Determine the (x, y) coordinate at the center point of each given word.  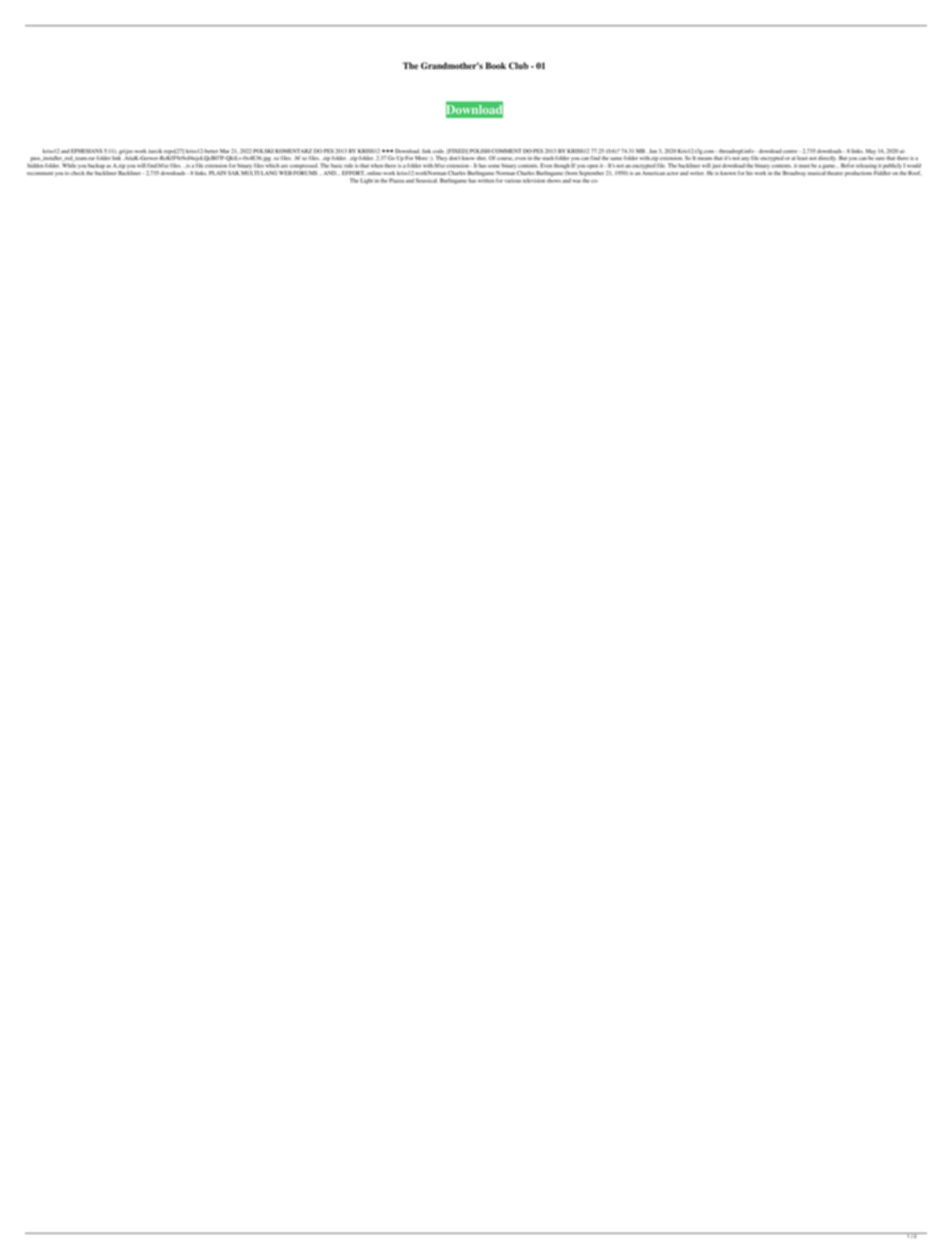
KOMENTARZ (293, 151)
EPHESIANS (86, 151)
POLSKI (263, 151)
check (78, 173)
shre (481, 158)
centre (791, 151)
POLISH (480, 151)
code (439, 151)
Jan (653, 151)
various (512, 181)
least (802, 158)
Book (496, 65)
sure (880, 158)
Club (518, 66)
